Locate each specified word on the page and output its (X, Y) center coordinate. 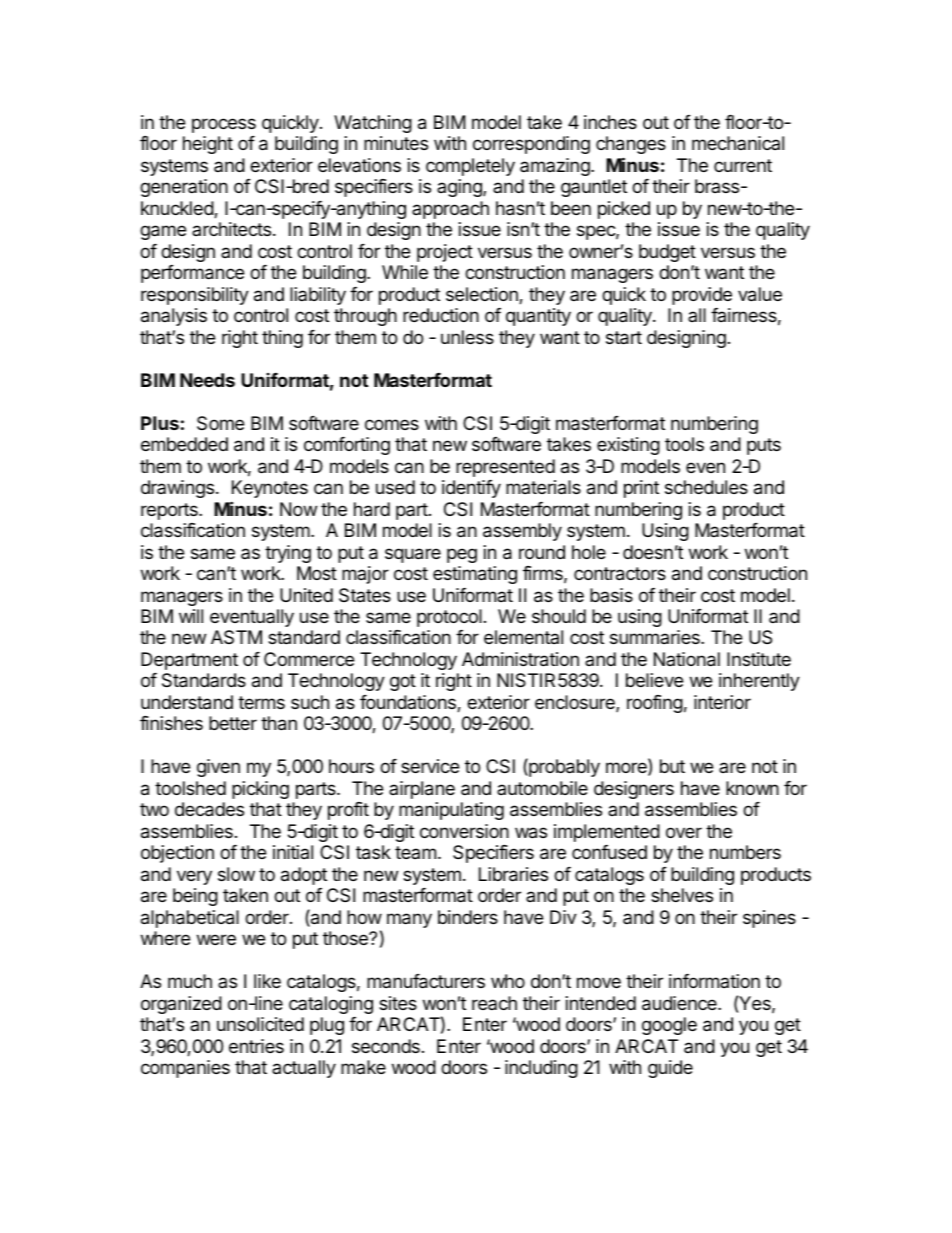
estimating (475, 575)
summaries (656, 637)
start (624, 338)
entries (256, 1046)
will (191, 616)
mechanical (738, 143)
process (224, 125)
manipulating (451, 811)
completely (470, 167)
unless (467, 337)
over (684, 832)
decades (209, 809)
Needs (207, 380)
